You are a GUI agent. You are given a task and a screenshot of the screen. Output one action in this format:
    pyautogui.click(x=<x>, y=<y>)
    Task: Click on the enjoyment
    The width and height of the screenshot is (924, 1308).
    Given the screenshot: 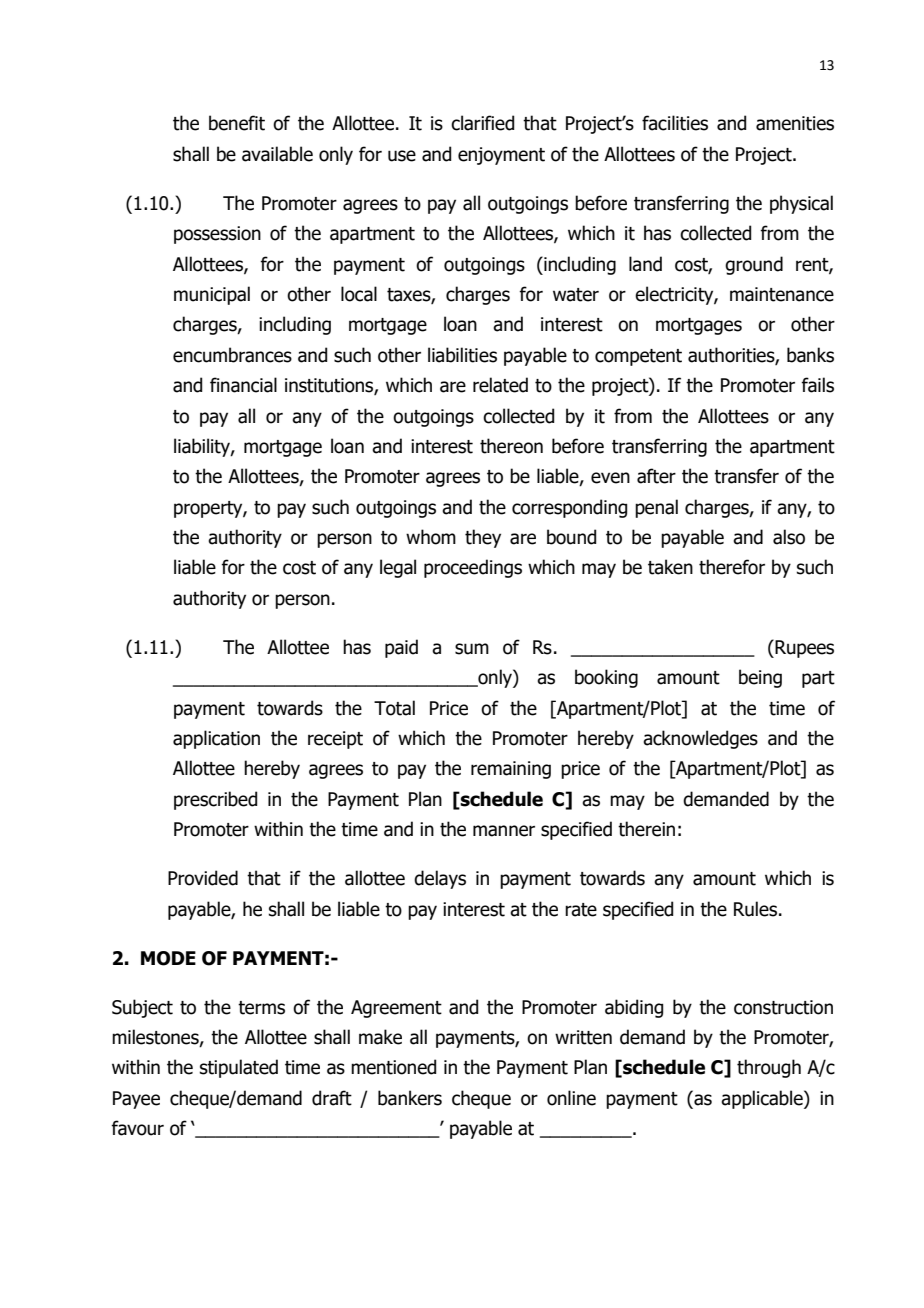 What is the action you would take?
    pyautogui.click(x=501, y=156)
